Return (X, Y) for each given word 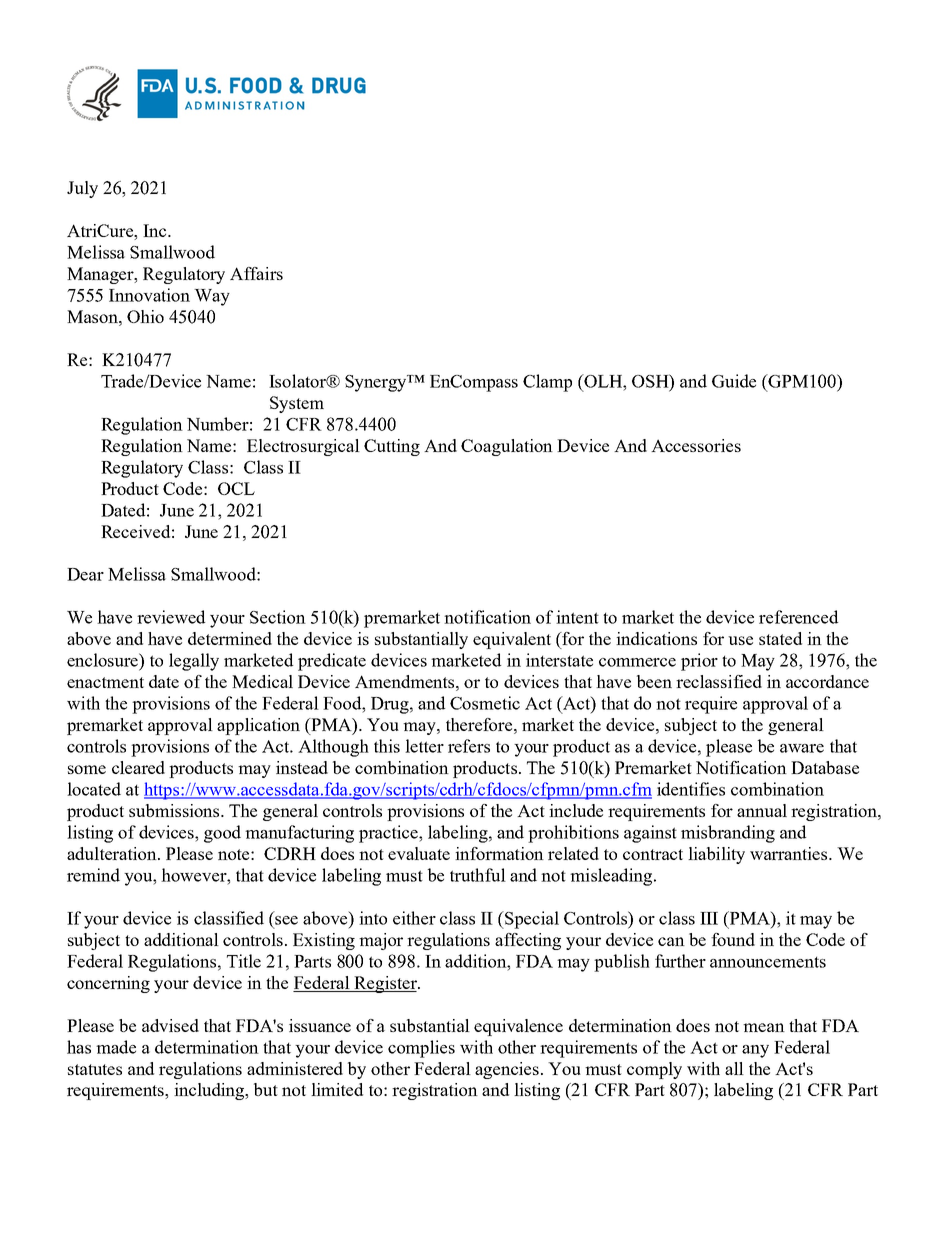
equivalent (512, 640)
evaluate (419, 853)
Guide (734, 381)
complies (421, 1049)
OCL (236, 488)
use (740, 640)
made (116, 1047)
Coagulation (507, 447)
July (82, 189)
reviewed (171, 617)
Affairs (256, 273)
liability (716, 855)
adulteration (113, 853)
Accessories (696, 445)
